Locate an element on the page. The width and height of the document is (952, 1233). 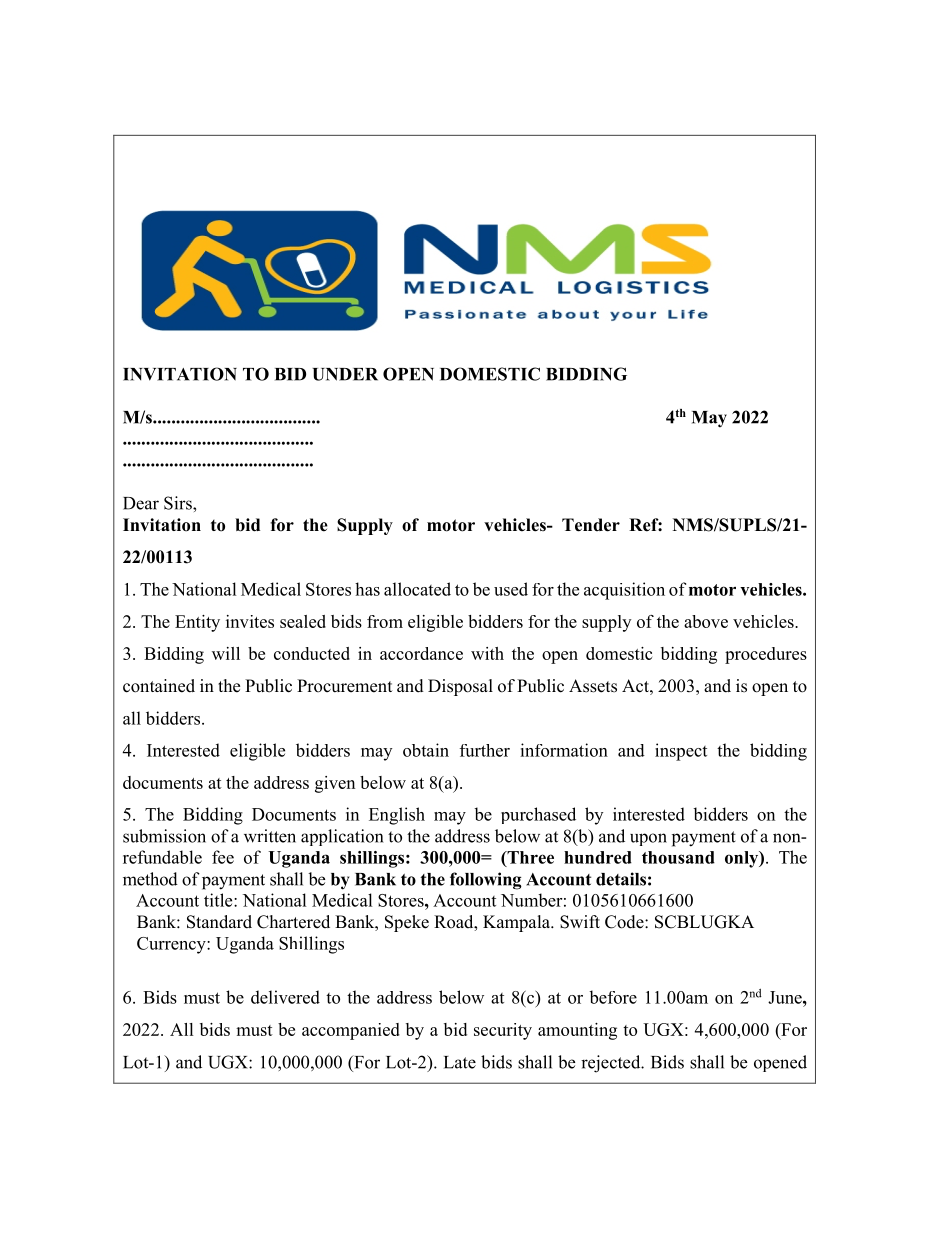
Late is located at coordinates (460, 1062).
